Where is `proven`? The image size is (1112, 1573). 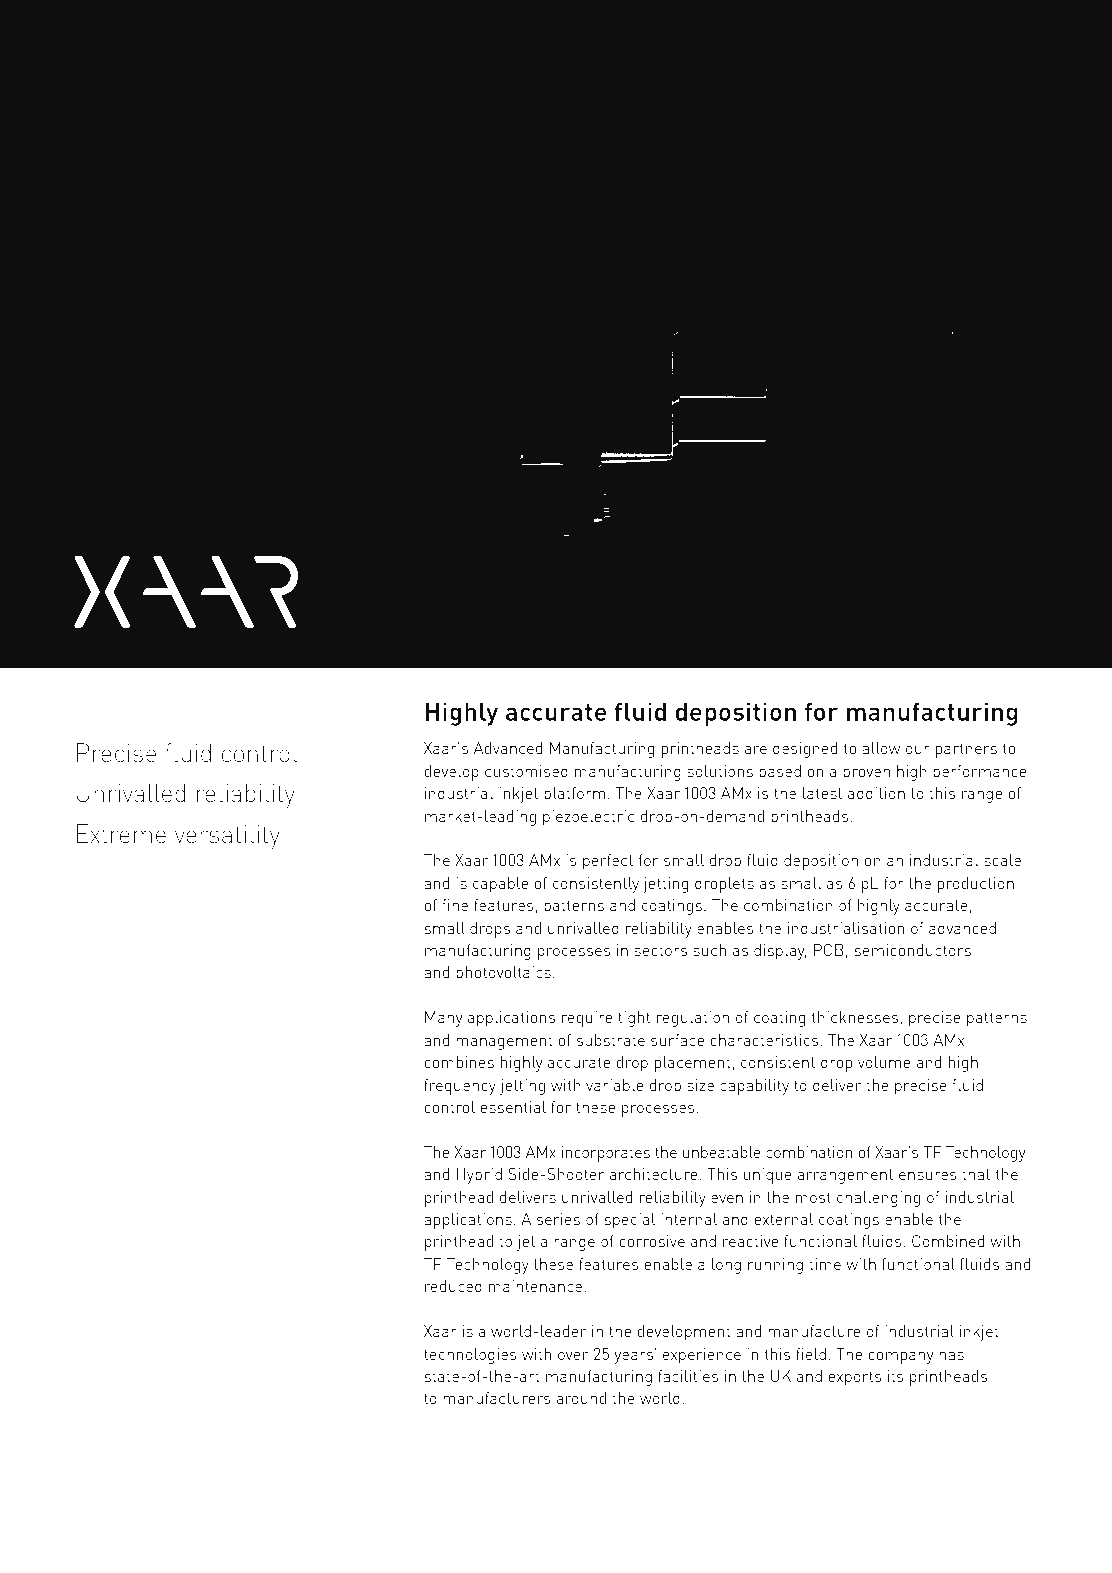
proven is located at coordinates (866, 775).
